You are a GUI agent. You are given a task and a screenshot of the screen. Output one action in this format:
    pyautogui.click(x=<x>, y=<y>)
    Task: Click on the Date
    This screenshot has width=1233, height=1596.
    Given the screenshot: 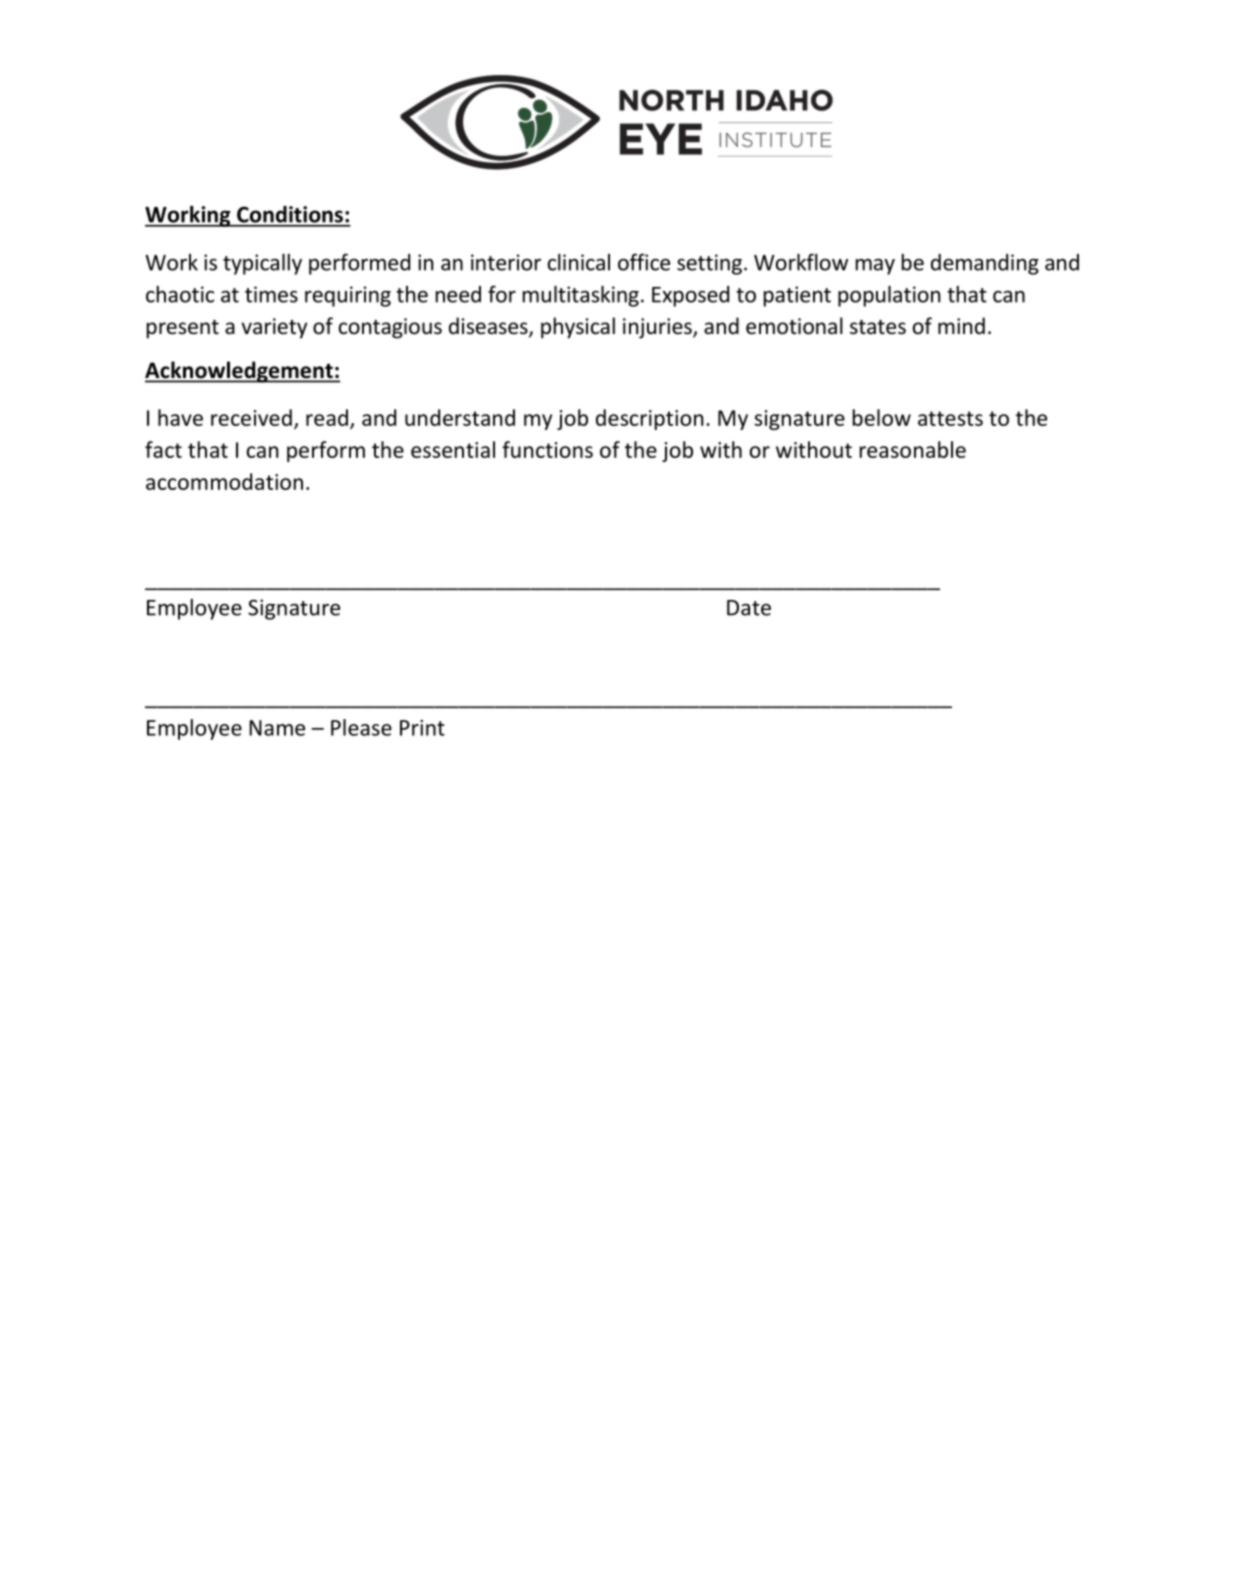 What is the action you would take?
    pyautogui.click(x=749, y=608)
